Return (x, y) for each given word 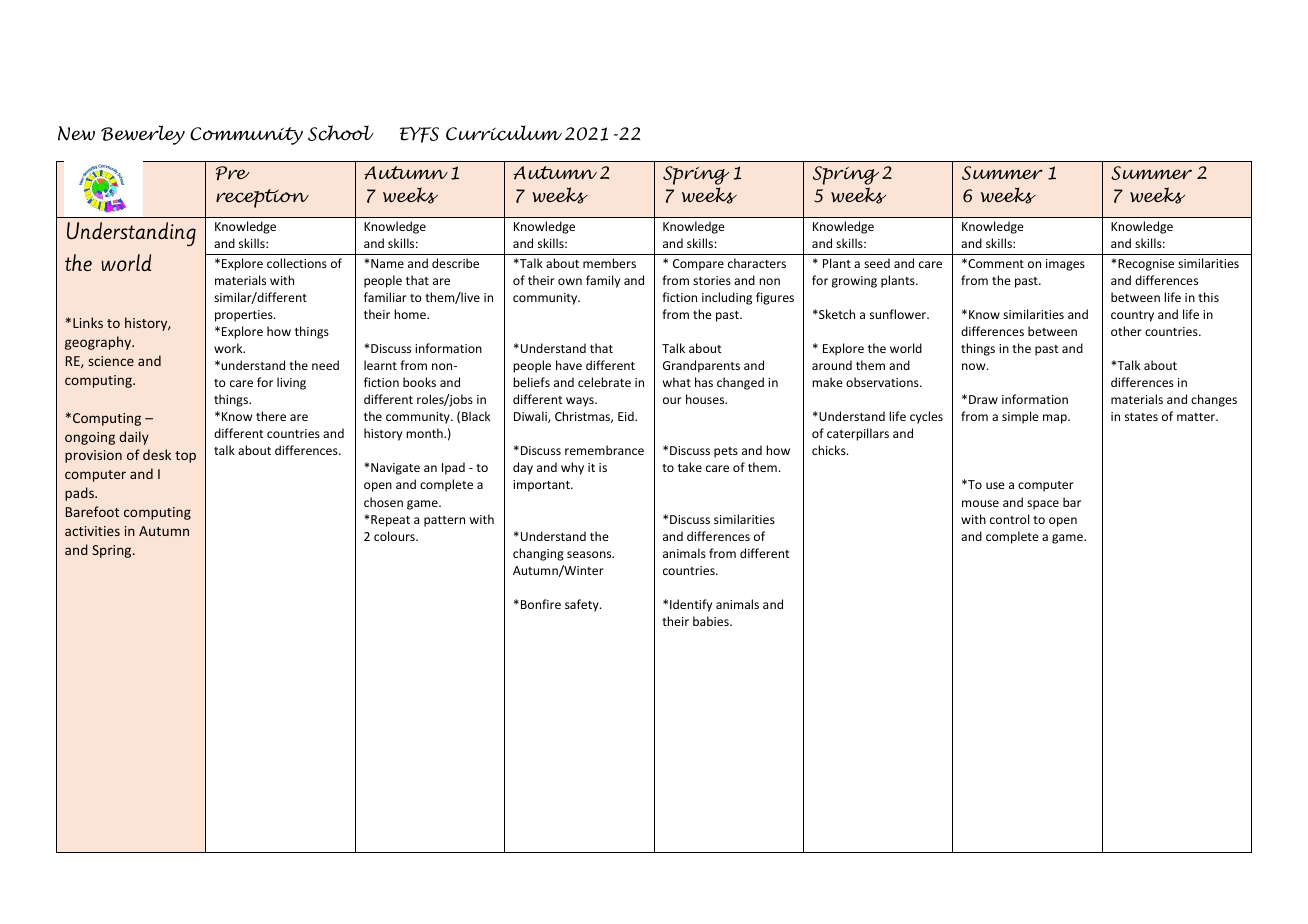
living (291, 383)
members (609, 263)
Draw (983, 399)
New (76, 133)
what (677, 382)
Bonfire (541, 604)
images (1065, 265)
